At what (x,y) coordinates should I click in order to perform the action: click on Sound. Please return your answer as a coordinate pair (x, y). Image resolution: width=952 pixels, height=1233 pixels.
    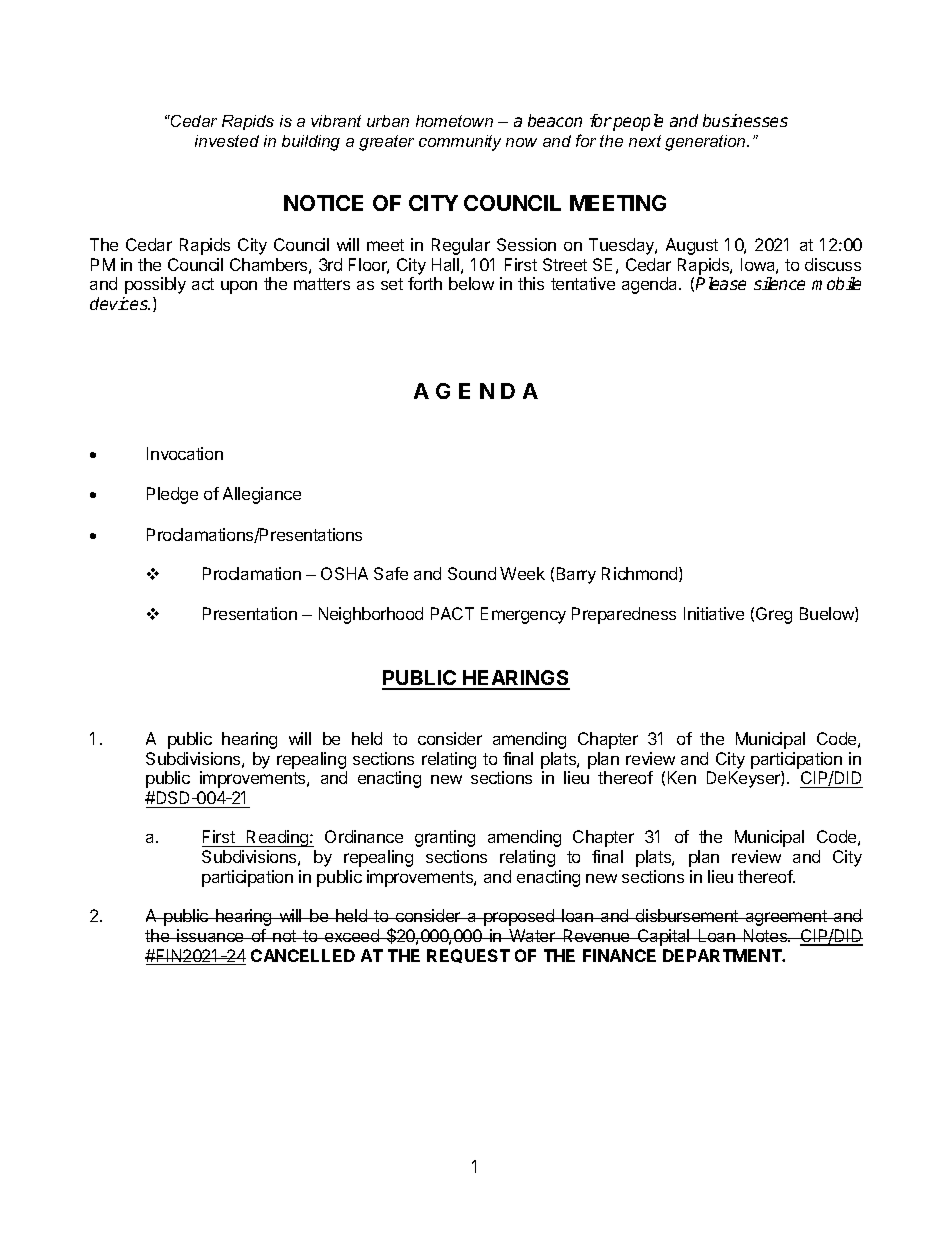
    Looking at the image, I should click on (472, 573).
